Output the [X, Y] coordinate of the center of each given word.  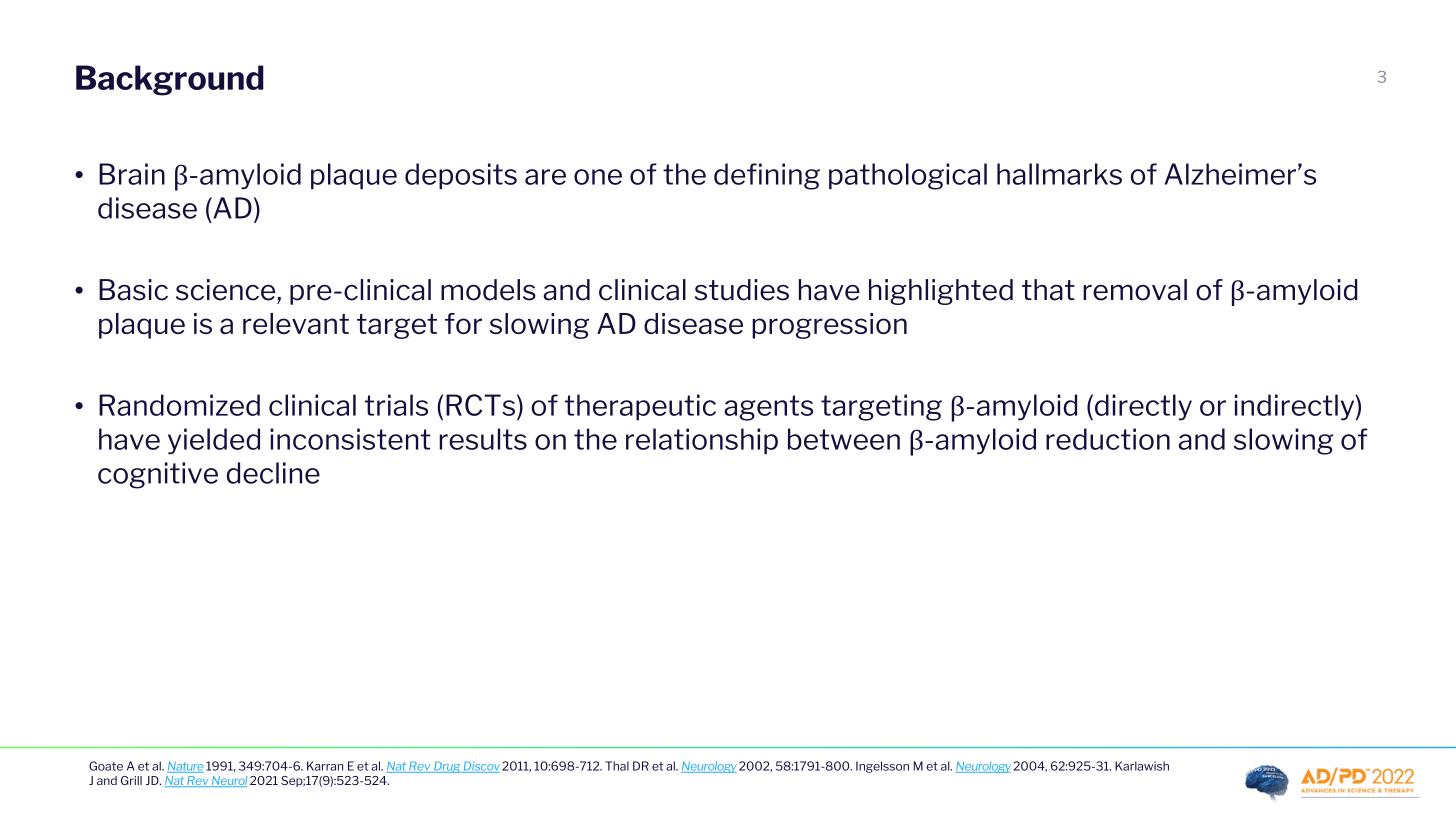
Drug [447, 767]
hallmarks [1059, 174]
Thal [617, 766]
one [598, 177]
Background [170, 80]
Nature [185, 767]
